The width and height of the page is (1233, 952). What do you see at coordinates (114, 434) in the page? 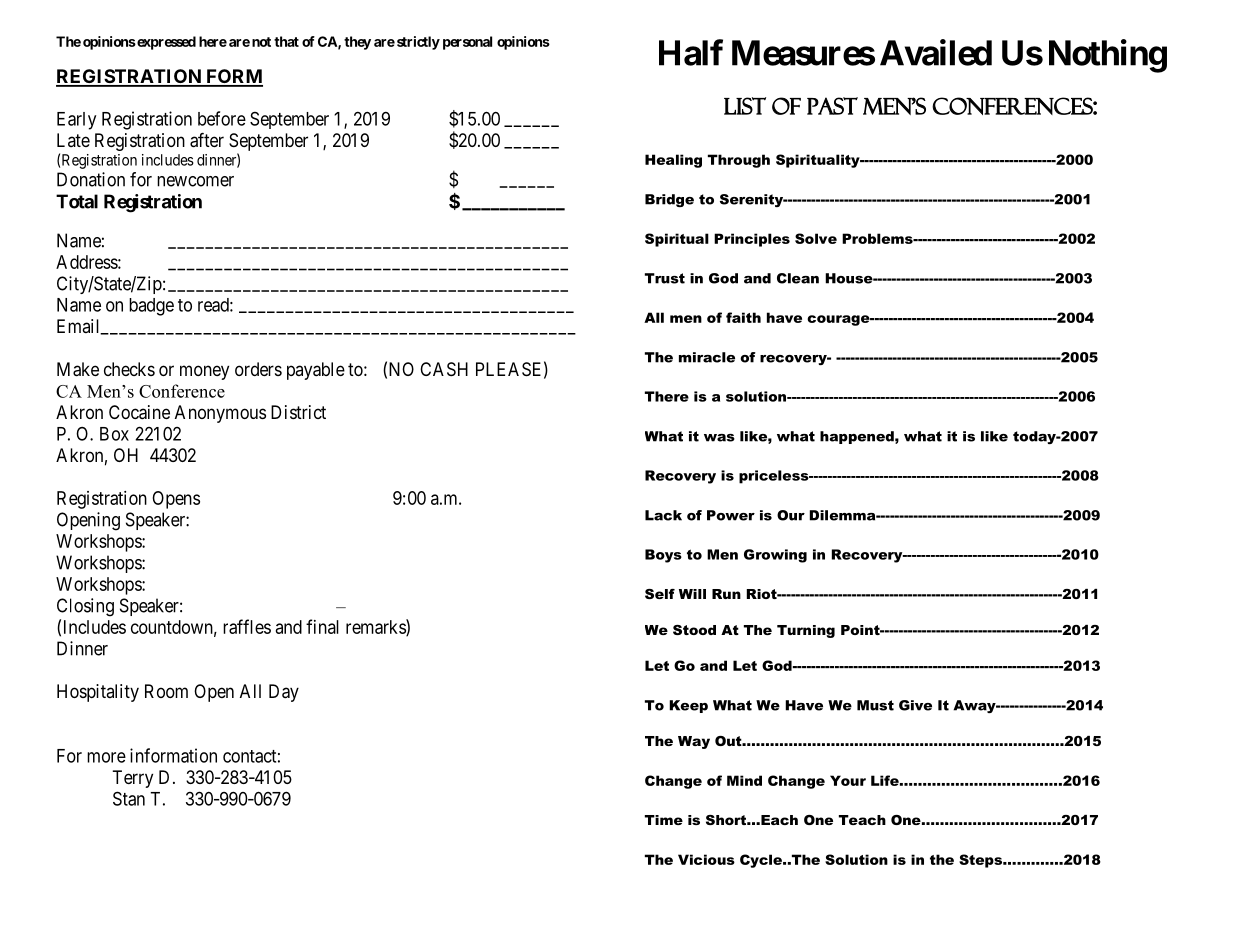
I see `Box` at bounding box center [114, 434].
